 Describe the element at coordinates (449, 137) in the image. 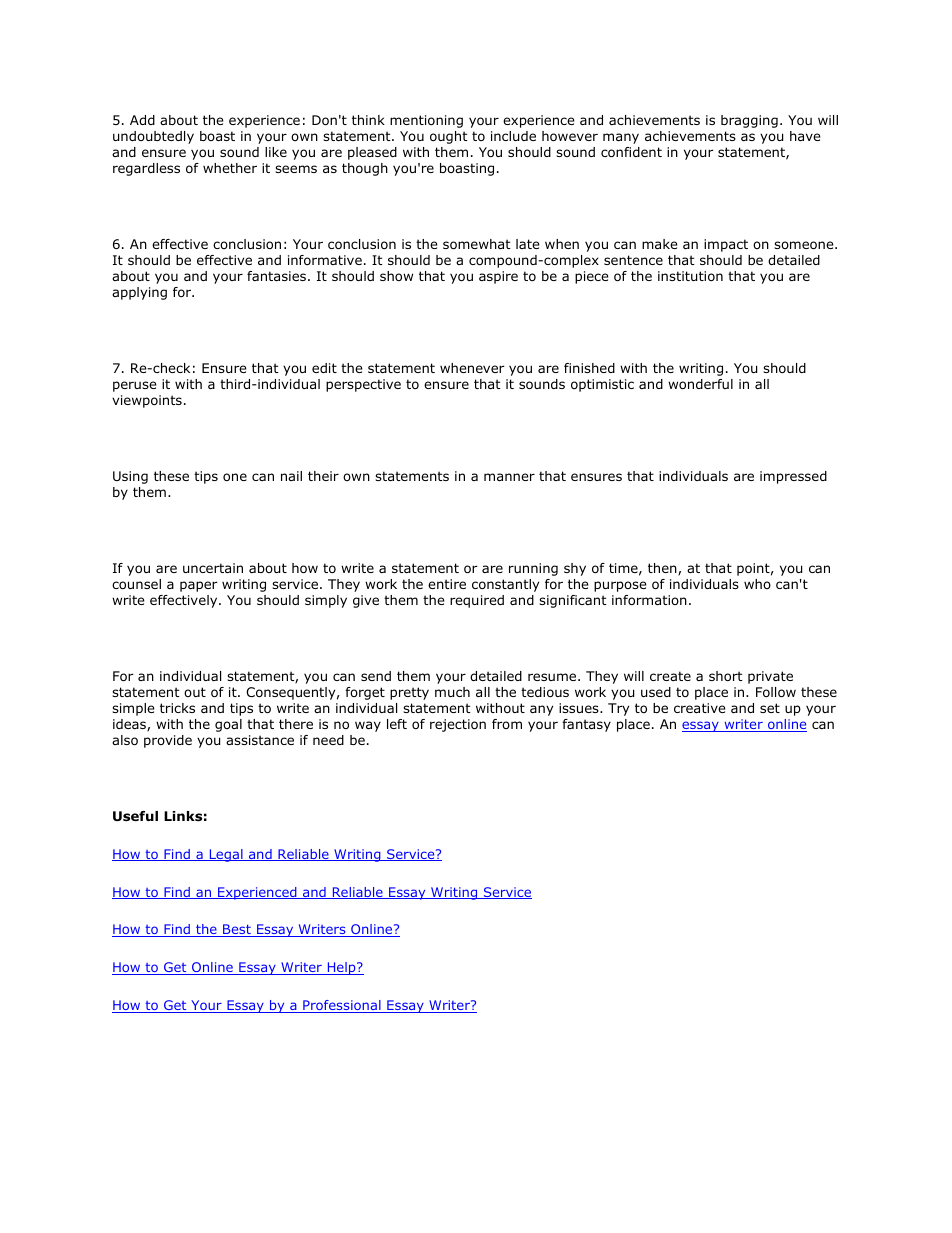

I see `ought` at that location.
